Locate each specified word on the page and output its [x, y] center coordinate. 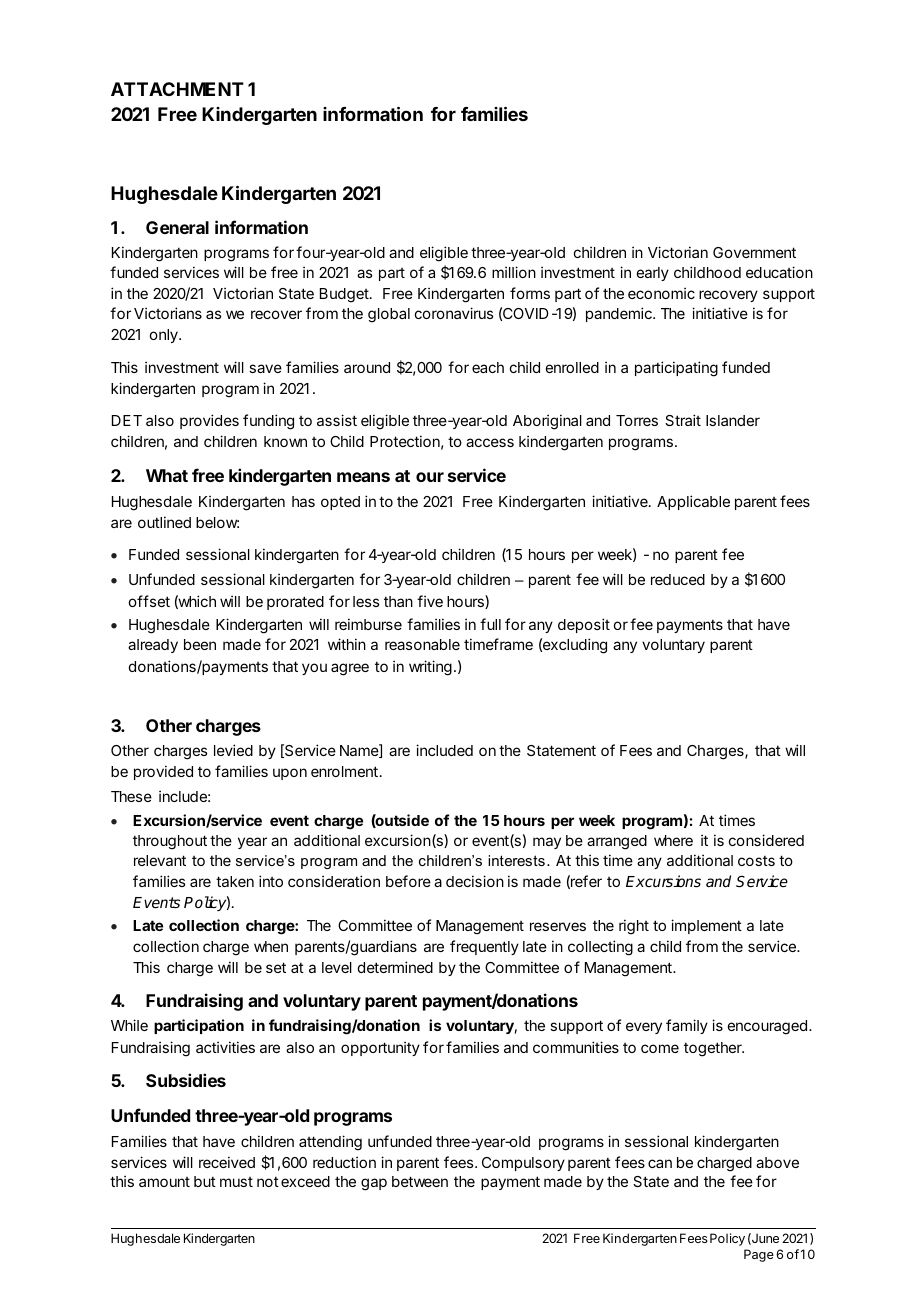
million [514, 272]
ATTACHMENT [177, 89]
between [420, 1181]
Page [759, 1255]
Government [754, 252]
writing [430, 668]
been [200, 644]
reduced [678, 579]
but [205, 1181]
